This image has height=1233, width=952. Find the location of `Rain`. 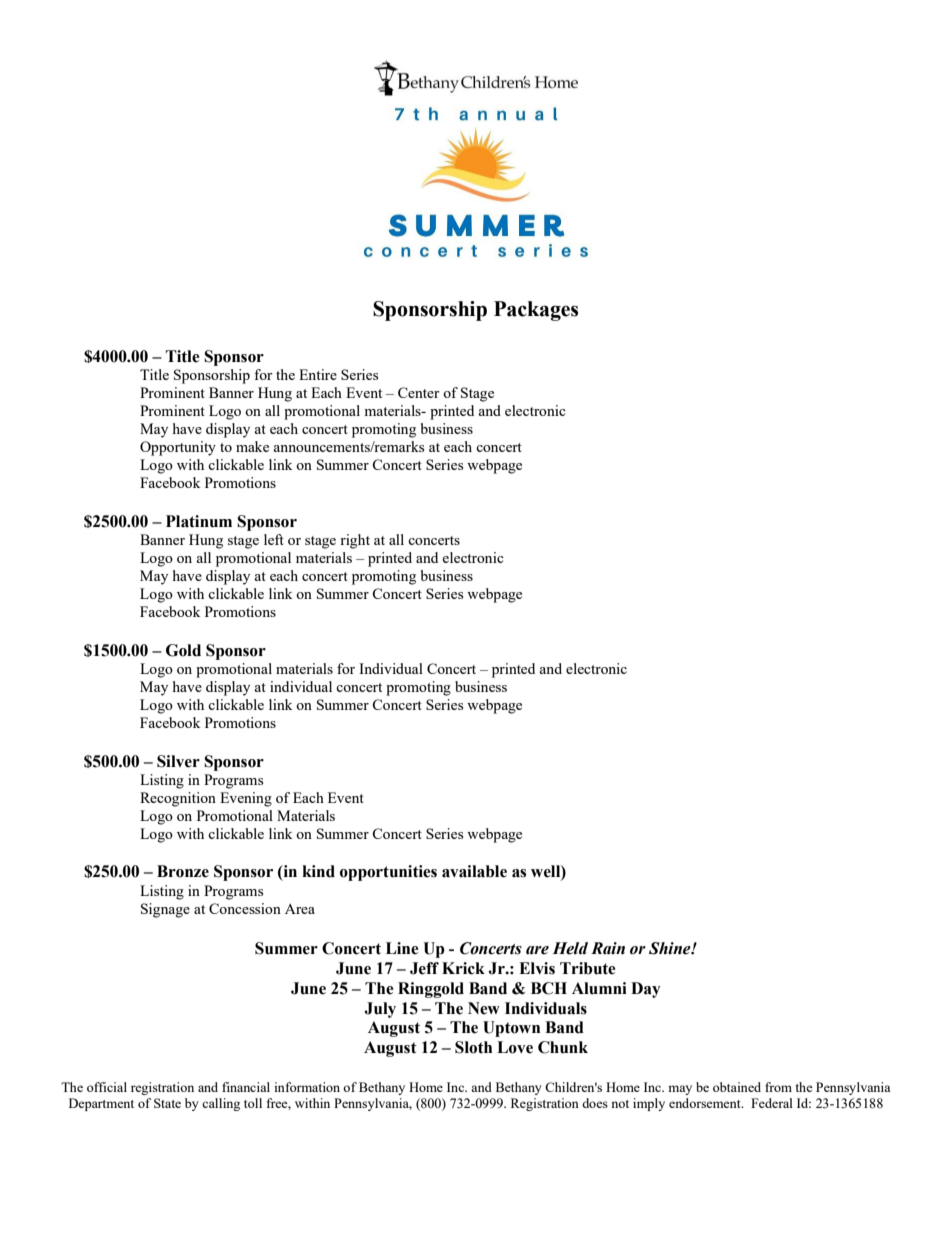

Rain is located at coordinates (608, 948).
